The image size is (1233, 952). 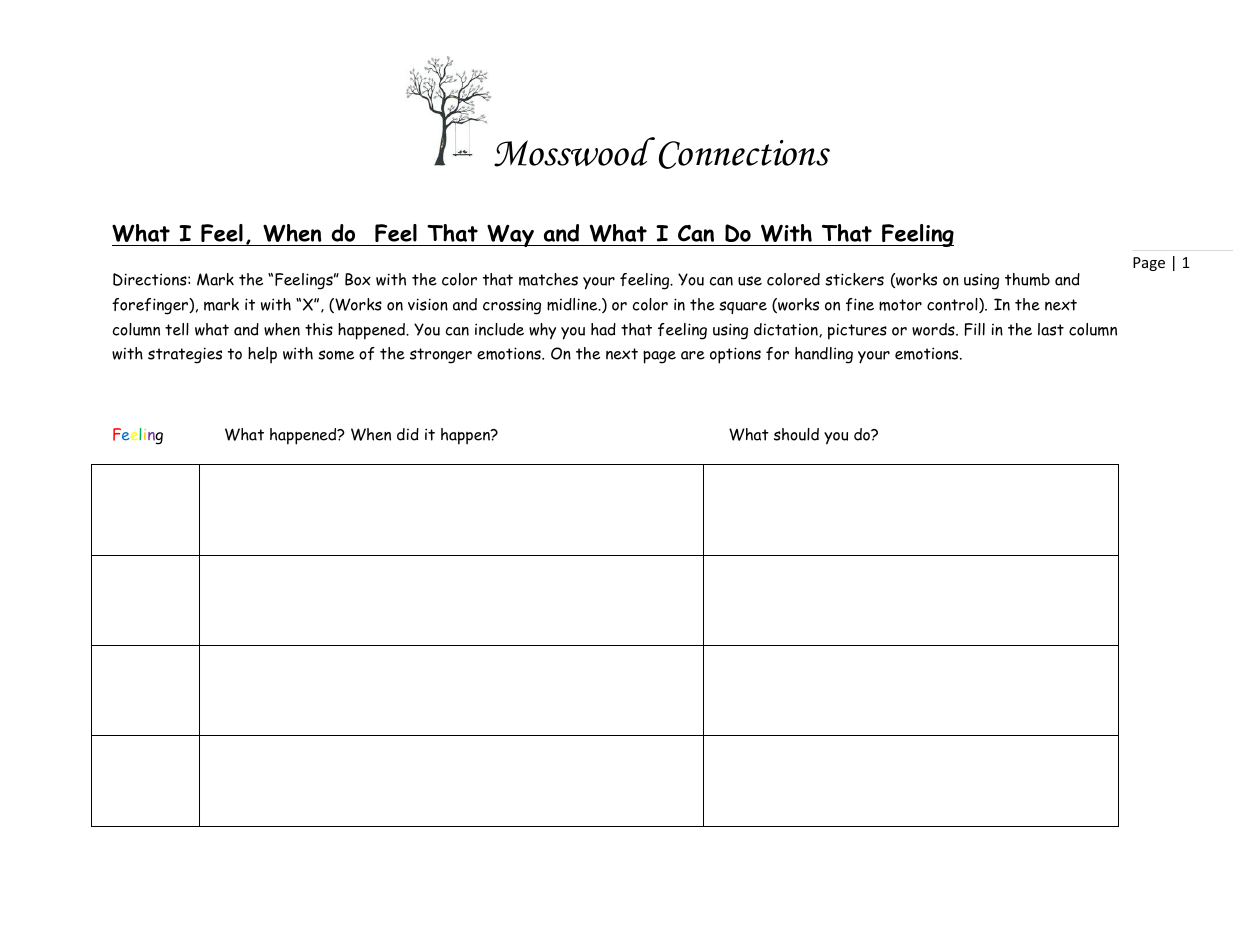 I want to click on did, so click(x=408, y=434).
